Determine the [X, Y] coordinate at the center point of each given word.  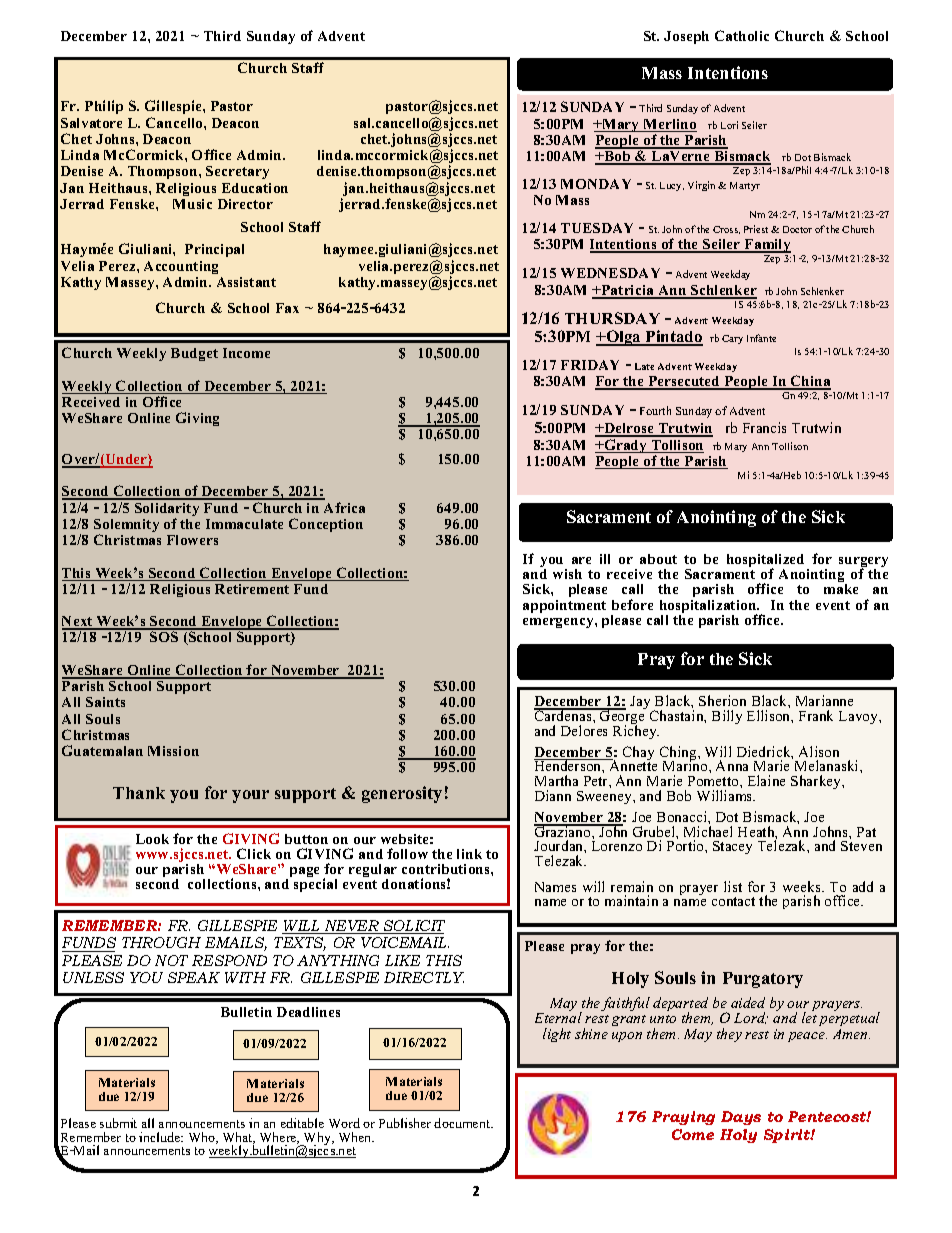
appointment [564, 606]
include [161, 1137]
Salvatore [91, 123]
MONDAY [596, 184]
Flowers [192, 540]
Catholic [742, 35]
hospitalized [767, 562]
